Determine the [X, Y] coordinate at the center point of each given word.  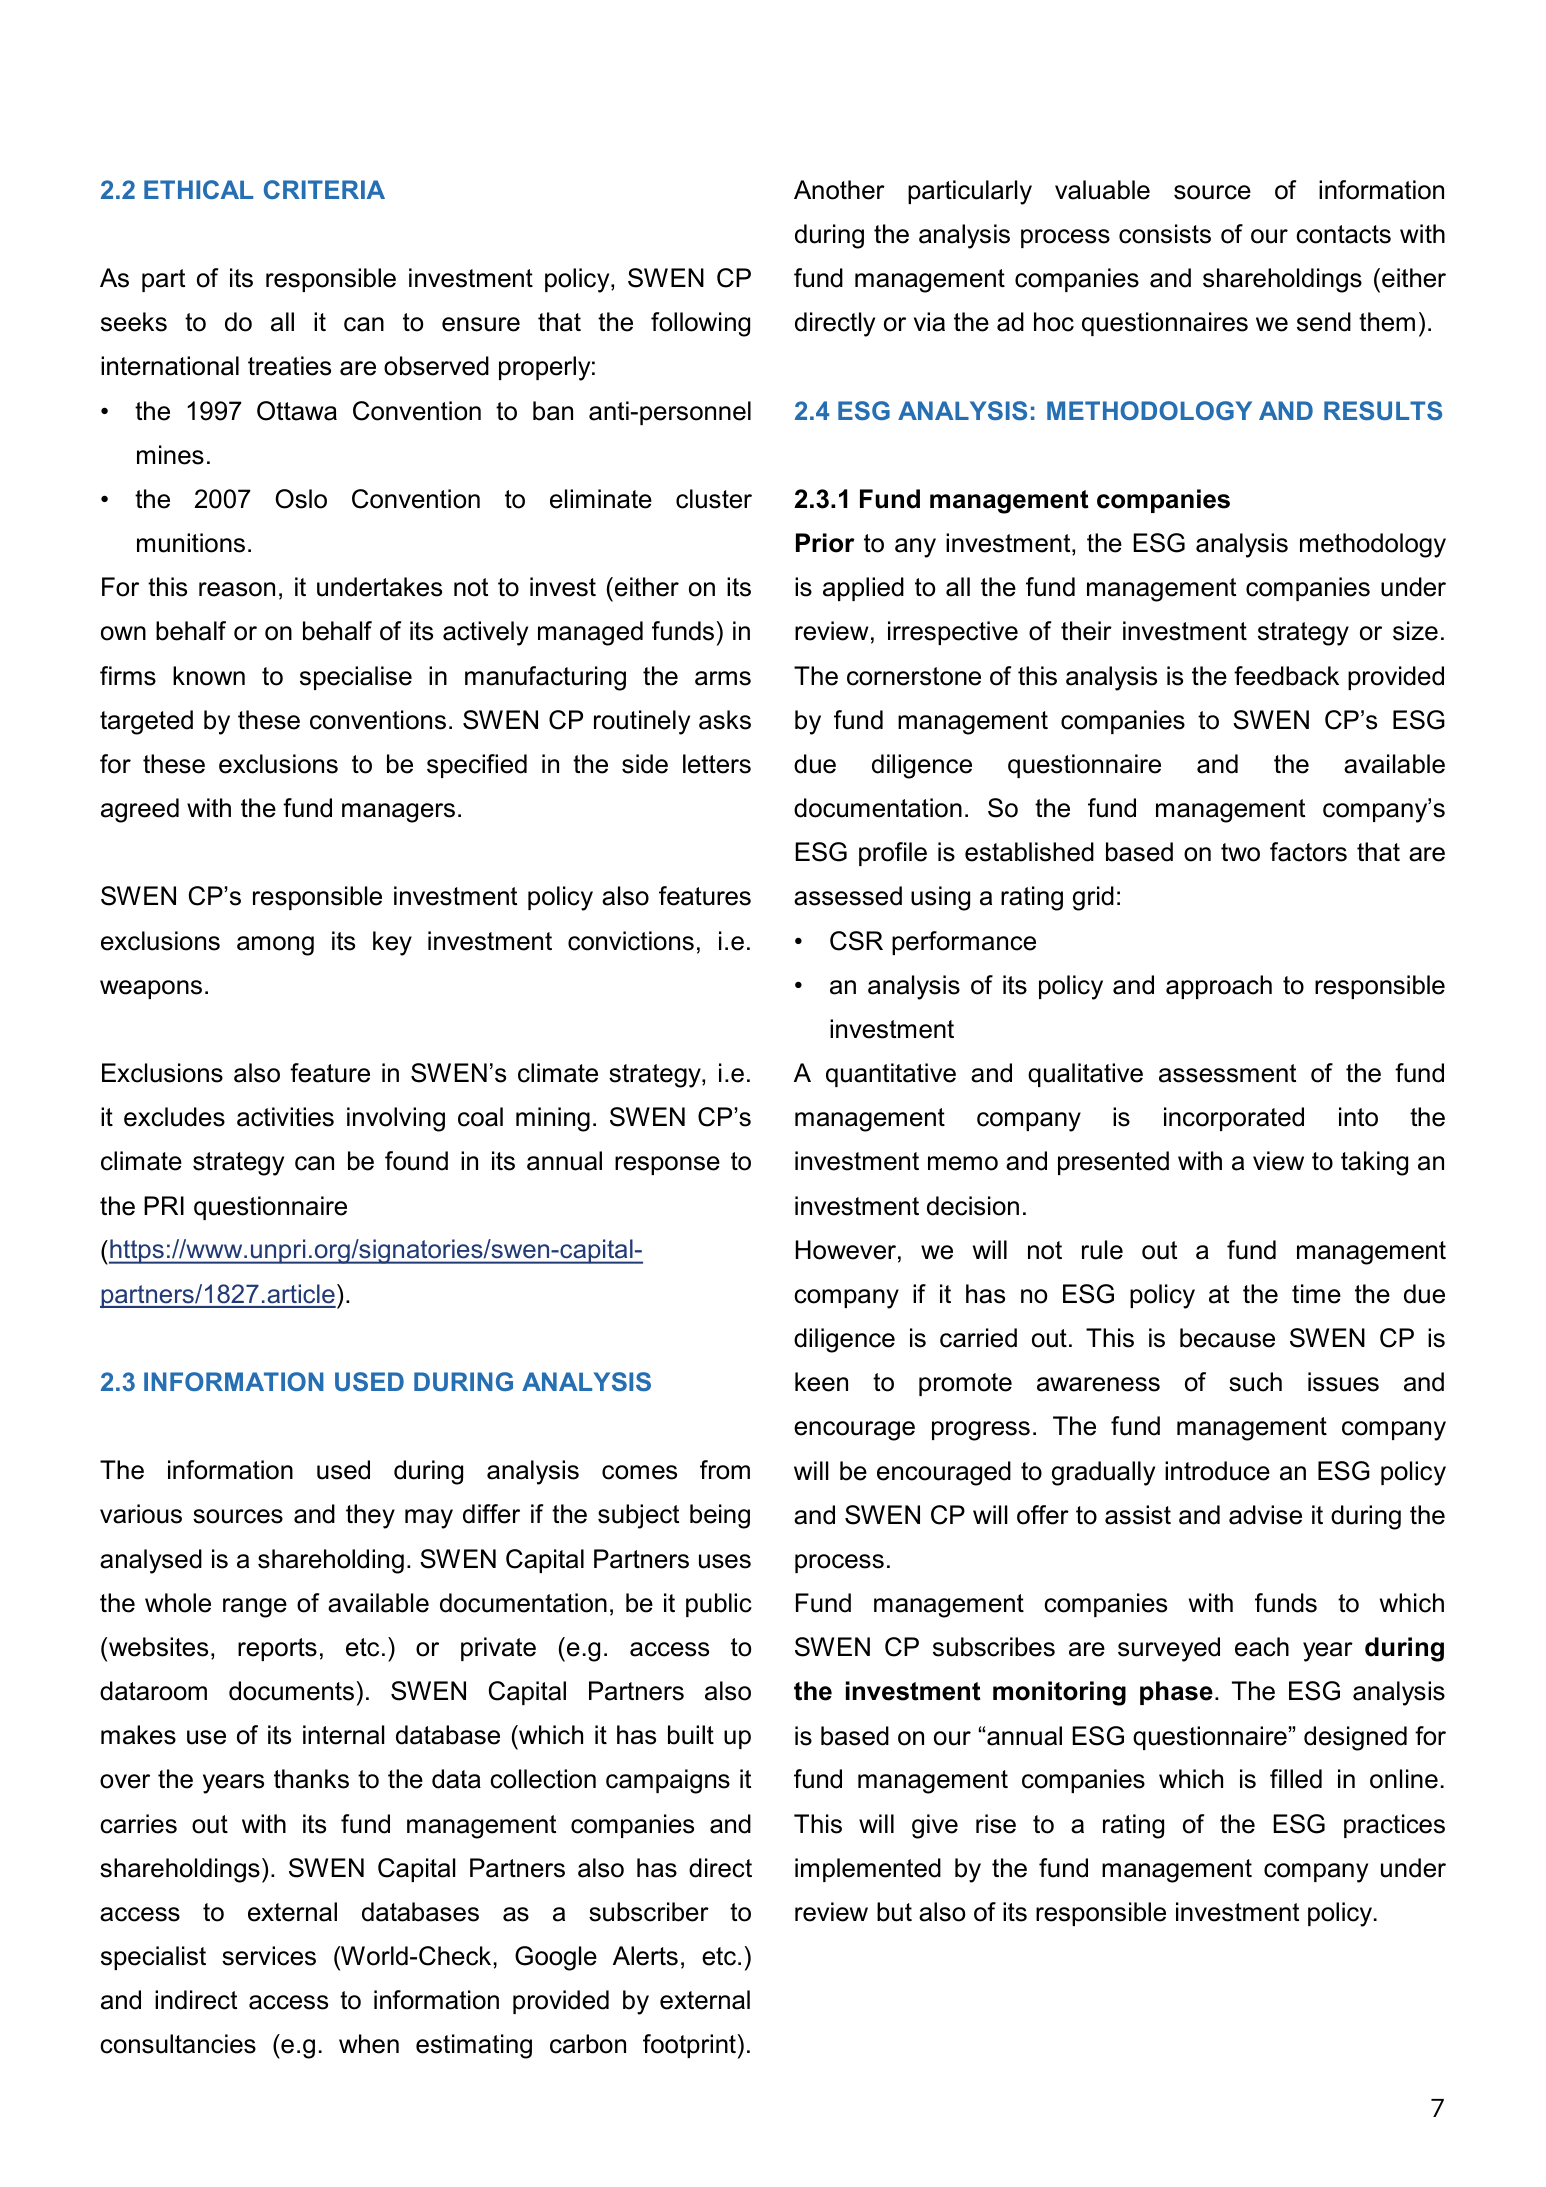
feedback [1286, 676]
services [269, 1956]
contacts [1343, 234]
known [209, 676]
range [255, 1608]
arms [723, 678]
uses [725, 1561]
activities [285, 1117]
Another [839, 190]
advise [1265, 1515]
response [667, 1165]
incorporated [1234, 1119]
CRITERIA [324, 189]
